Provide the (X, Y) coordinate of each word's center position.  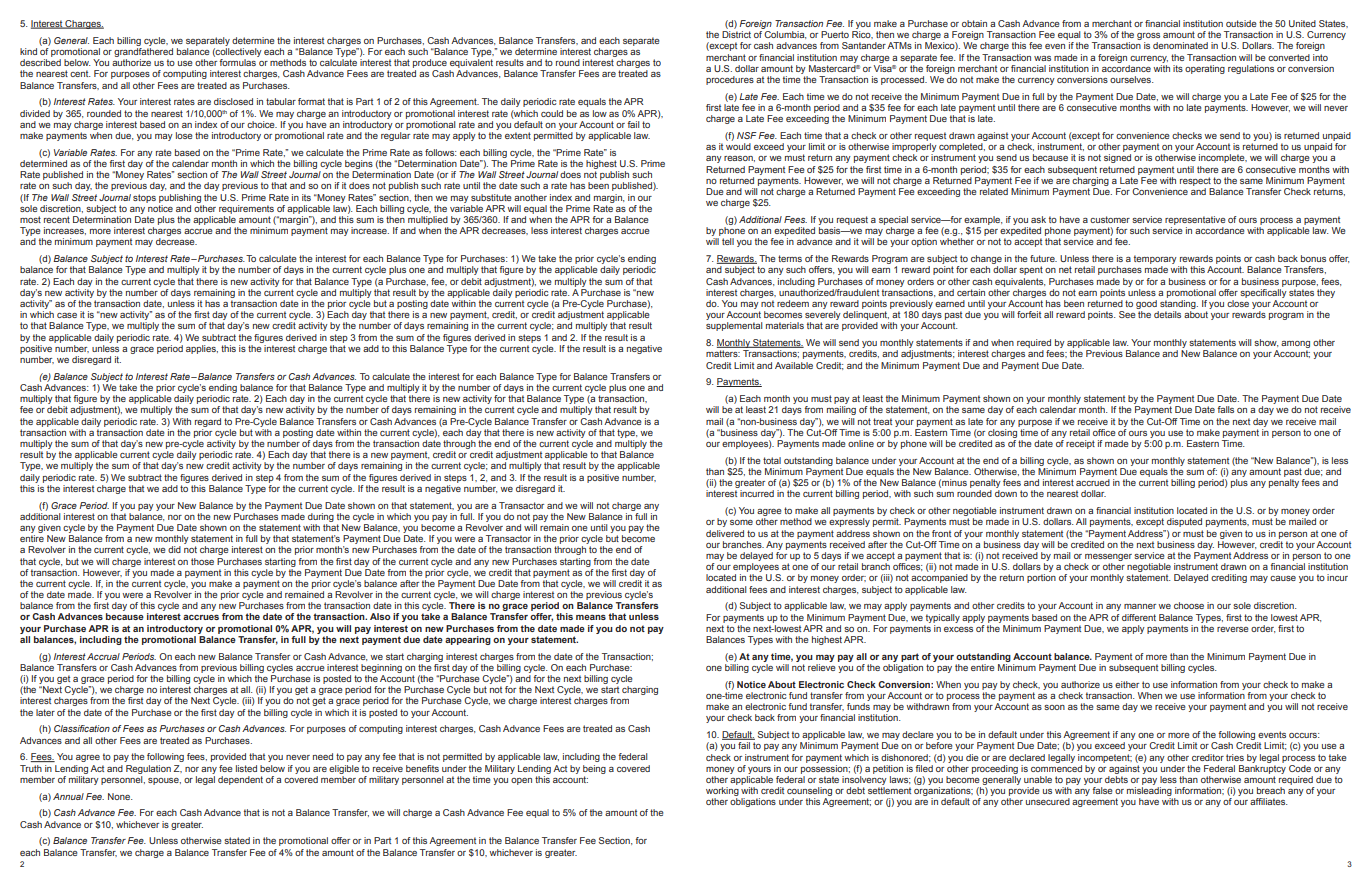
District (736, 34)
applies (202, 349)
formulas (237, 62)
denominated (1180, 45)
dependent (240, 780)
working (722, 793)
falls (1225, 409)
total (772, 460)
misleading (1150, 793)
